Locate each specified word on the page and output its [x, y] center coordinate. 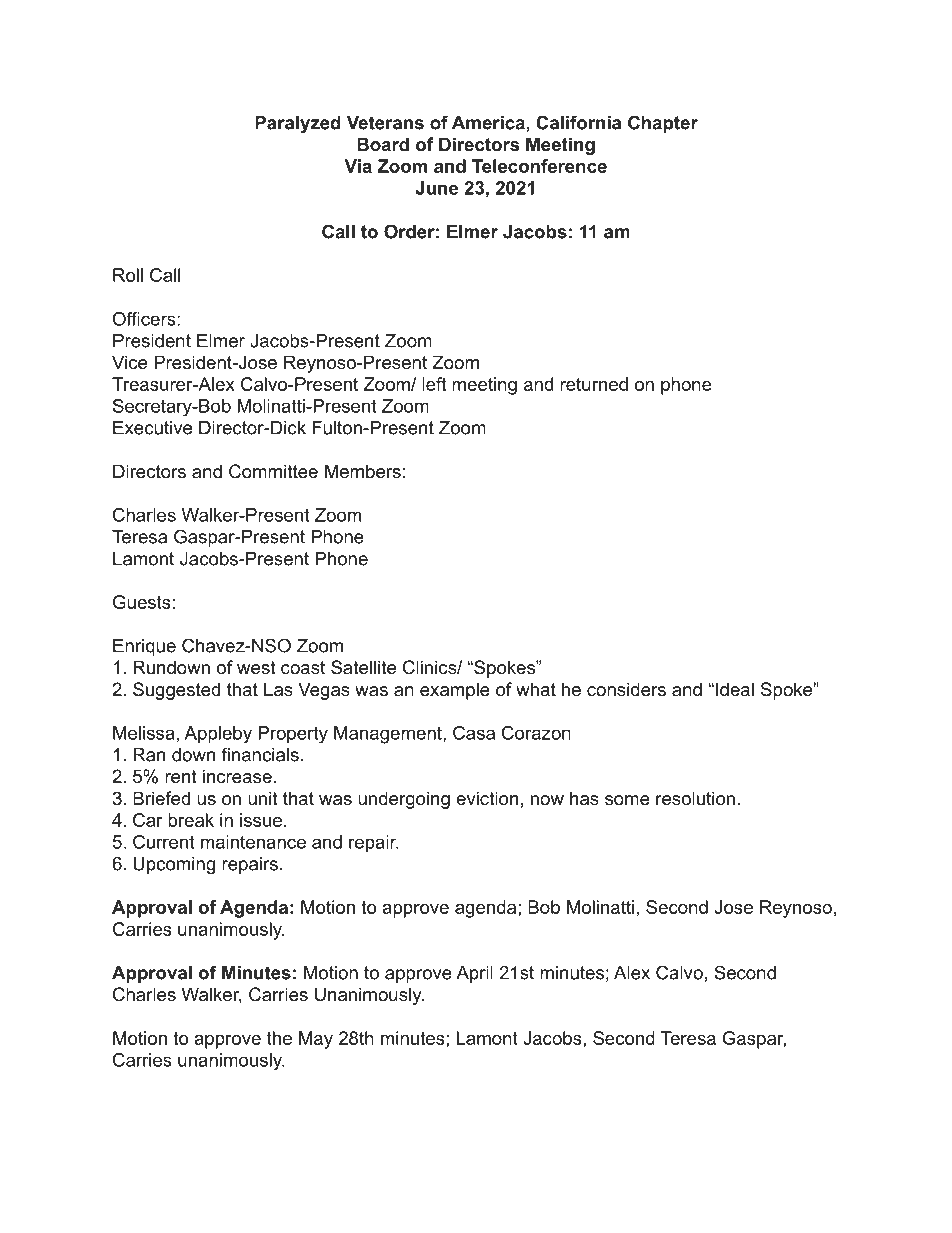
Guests [142, 602]
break [191, 820]
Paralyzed [298, 124]
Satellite [363, 667]
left [434, 384]
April [474, 974]
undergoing [404, 800]
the [279, 1038]
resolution [695, 798]
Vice [129, 362]
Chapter [663, 124]
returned [594, 384]
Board [383, 144]
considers [626, 689]
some [627, 800]
